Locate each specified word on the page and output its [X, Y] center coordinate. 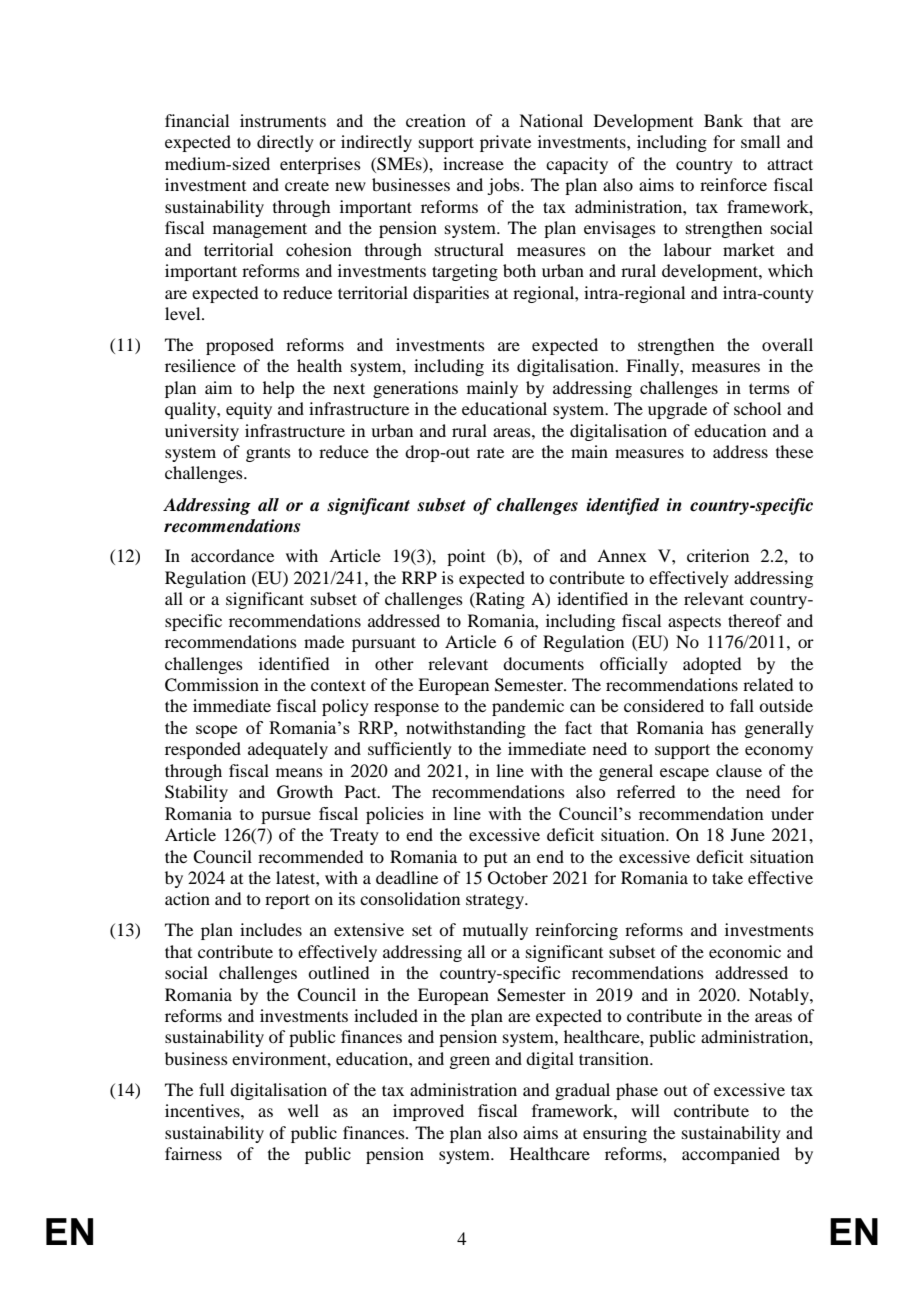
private [505, 143]
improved [428, 1112]
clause [739, 770]
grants [268, 454]
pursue [286, 817]
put [495, 860]
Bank [723, 120]
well [303, 1110]
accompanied [731, 1155]
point [466, 557]
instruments [283, 120]
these [794, 451]
